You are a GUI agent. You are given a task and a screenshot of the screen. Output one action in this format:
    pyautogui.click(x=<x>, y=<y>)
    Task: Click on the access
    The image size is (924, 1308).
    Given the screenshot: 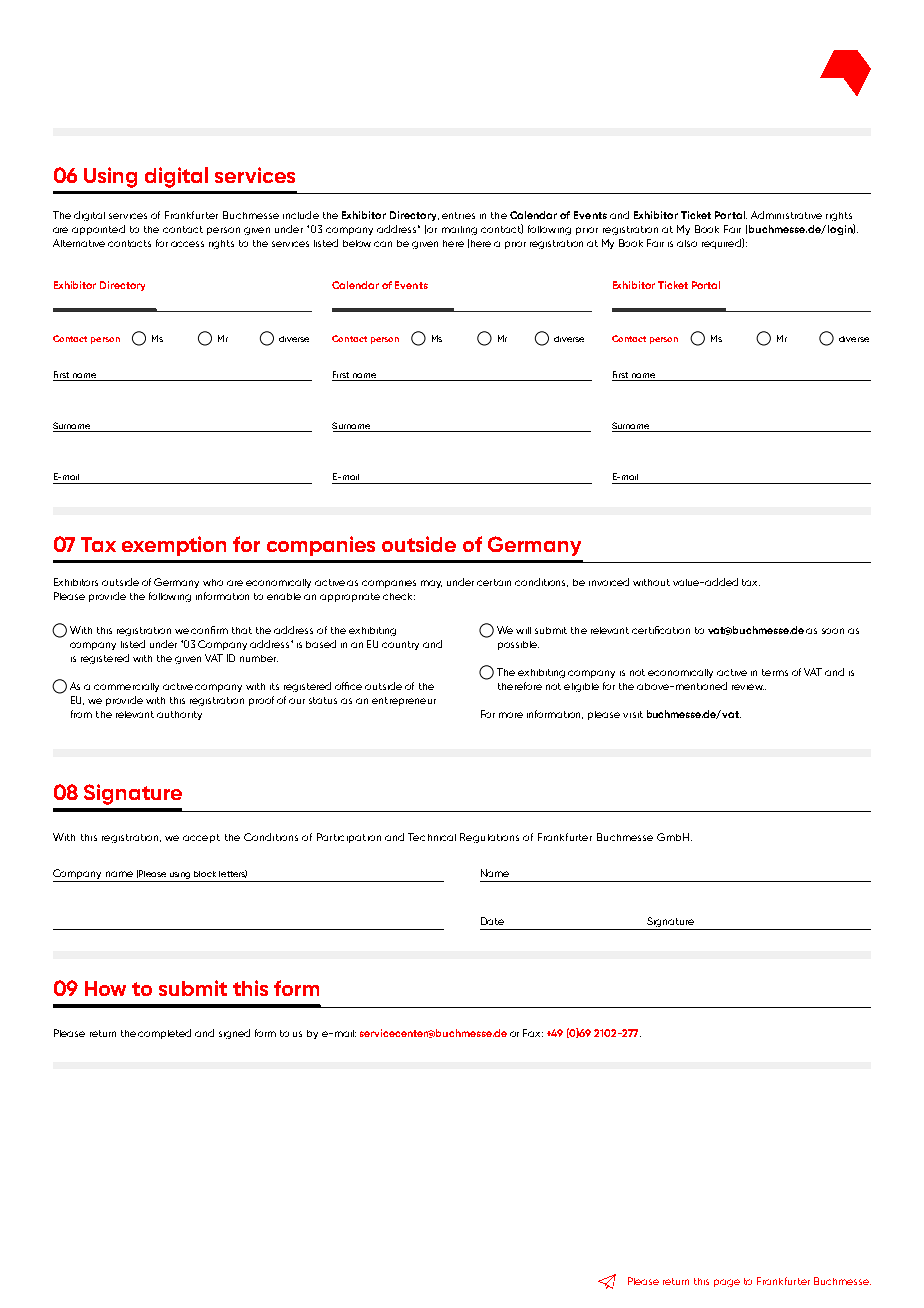 What is the action you would take?
    pyautogui.click(x=187, y=244)
